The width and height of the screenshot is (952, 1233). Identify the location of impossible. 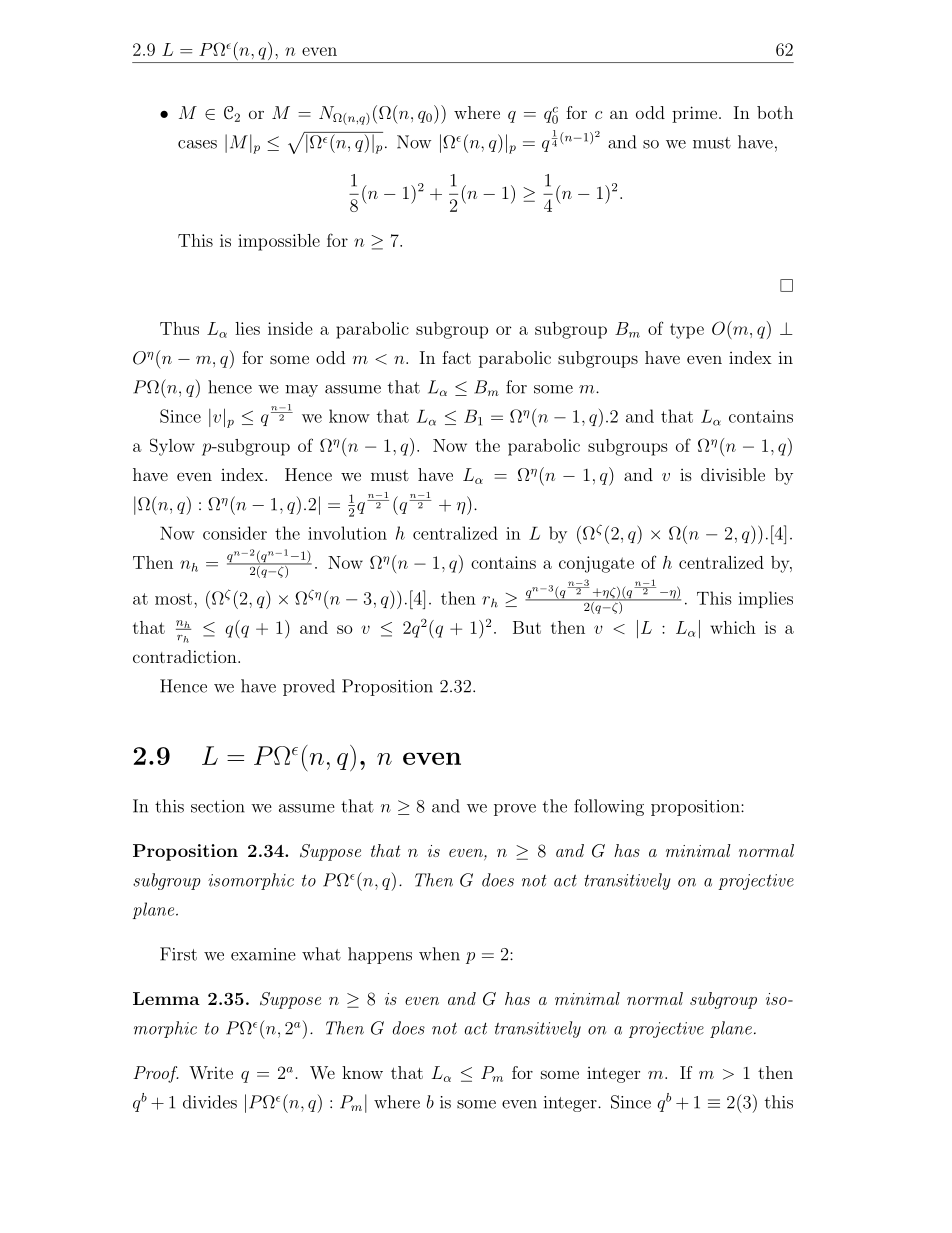
(279, 242).
